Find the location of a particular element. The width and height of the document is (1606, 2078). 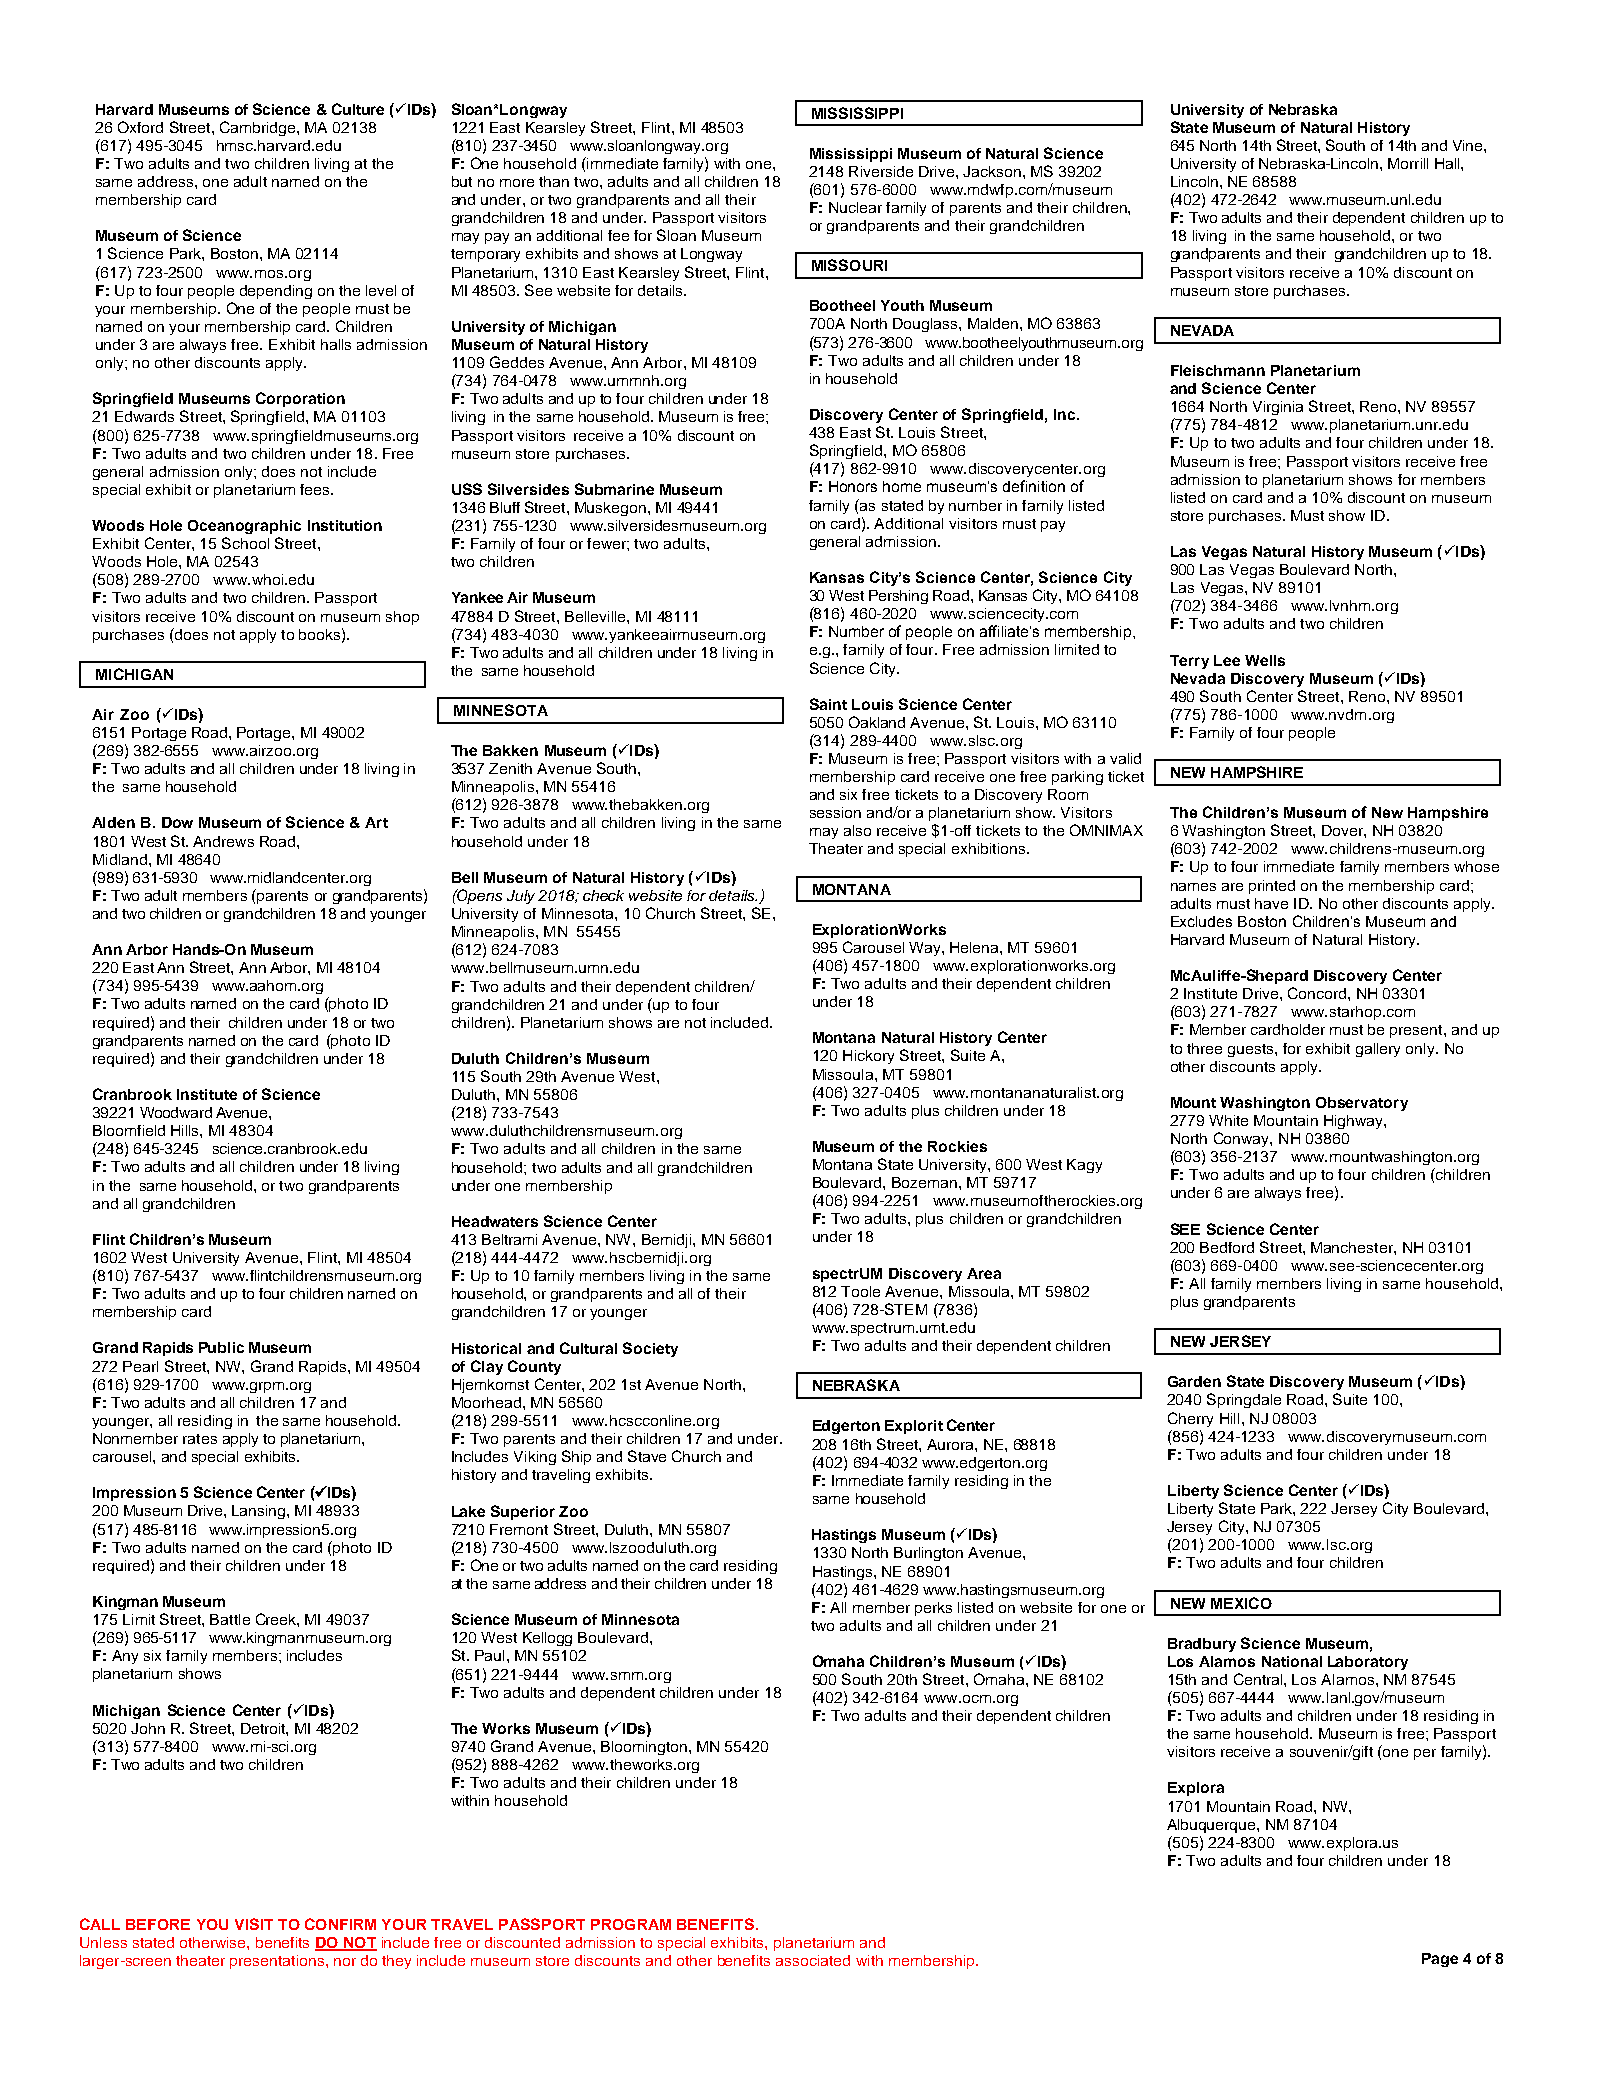

Saint is located at coordinates (828, 704).
